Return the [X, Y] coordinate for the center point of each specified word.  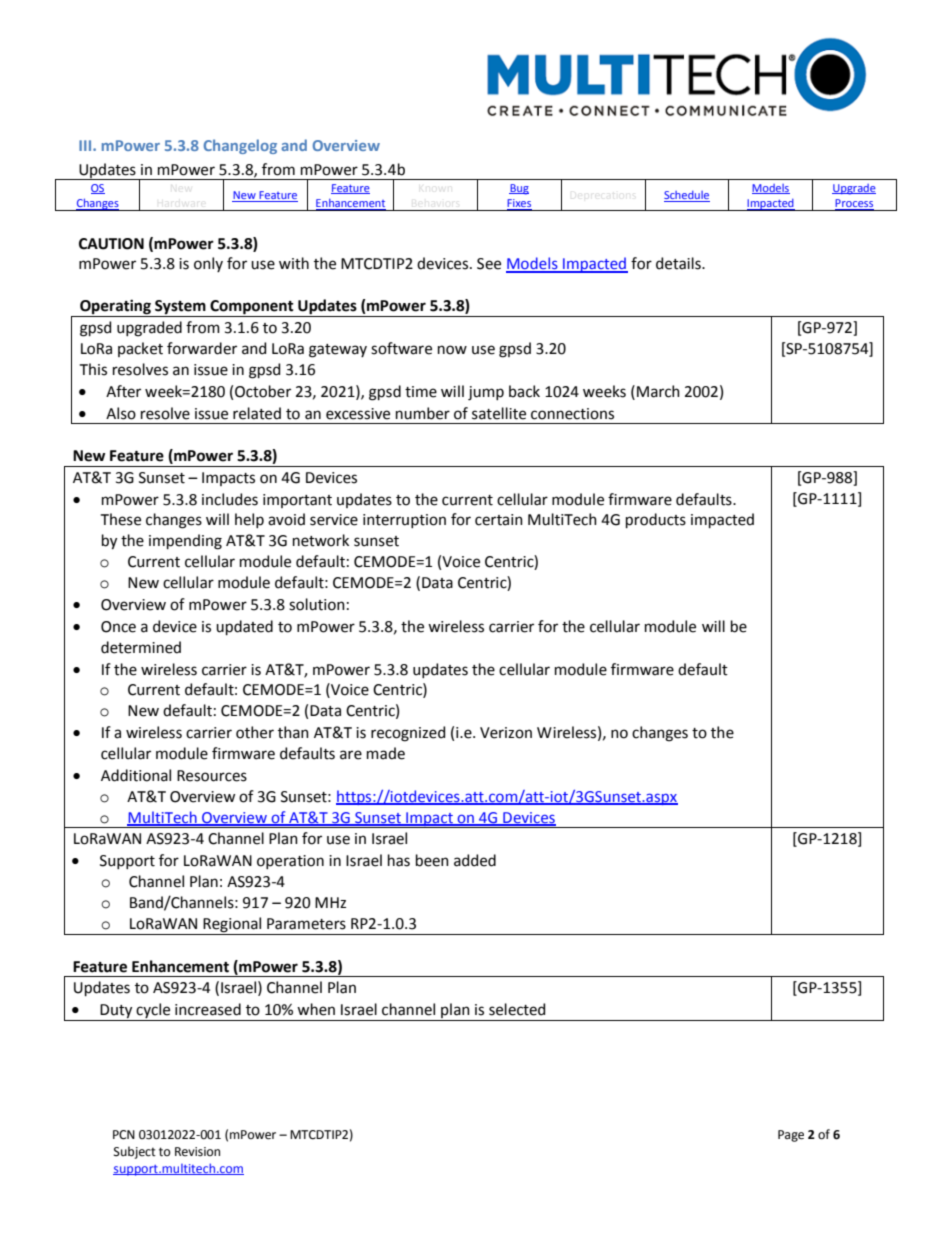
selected [517, 1009]
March [658, 391]
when [316, 1009]
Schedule [687, 196]
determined [141, 647]
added [475, 860]
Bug [519, 189]
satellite [499, 413]
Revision [197, 1152]
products [656, 520]
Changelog [240, 146]
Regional [233, 926]
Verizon [506, 733]
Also [121, 413]
